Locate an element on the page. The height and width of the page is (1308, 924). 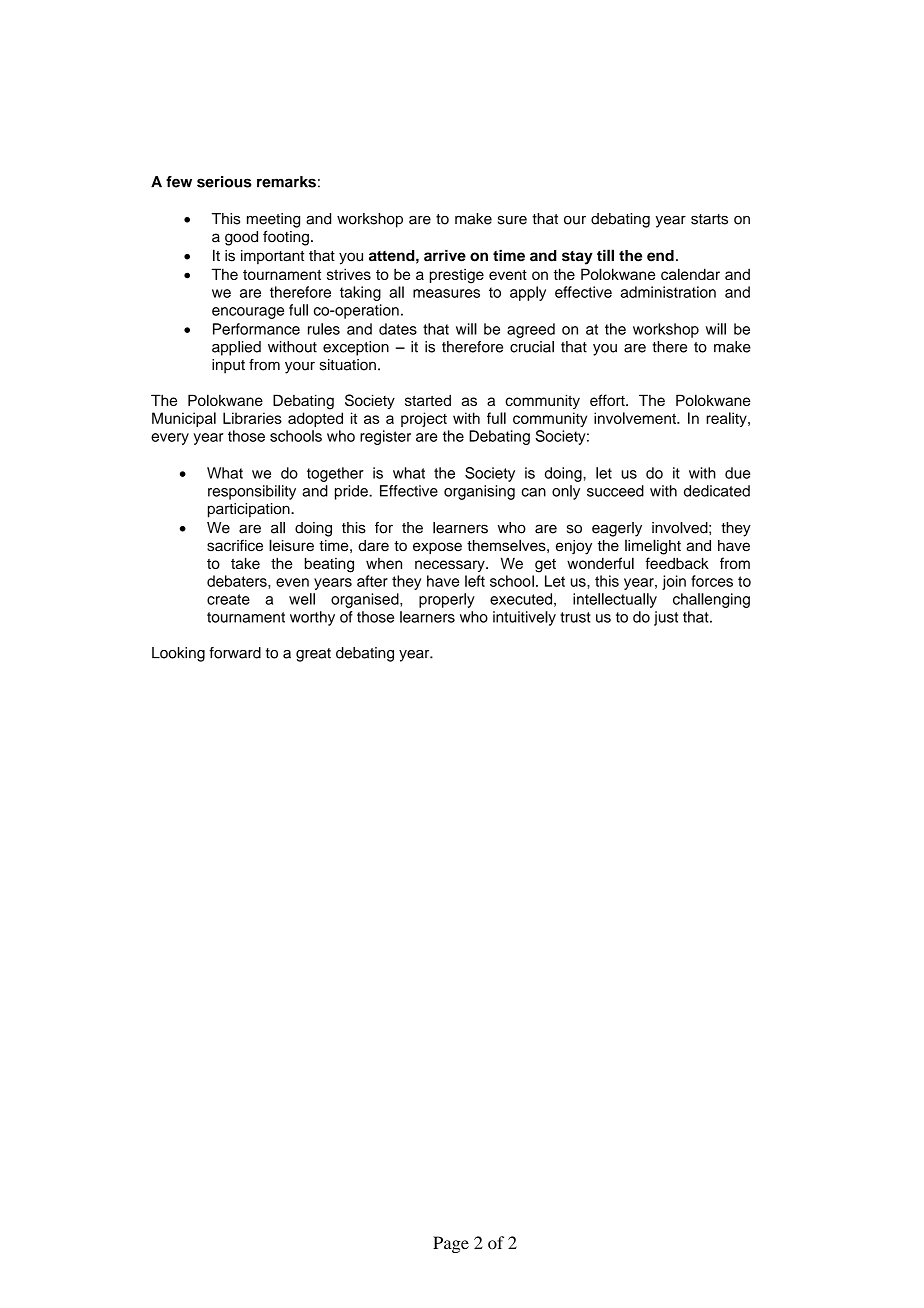
great is located at coordinates (313, 655).
